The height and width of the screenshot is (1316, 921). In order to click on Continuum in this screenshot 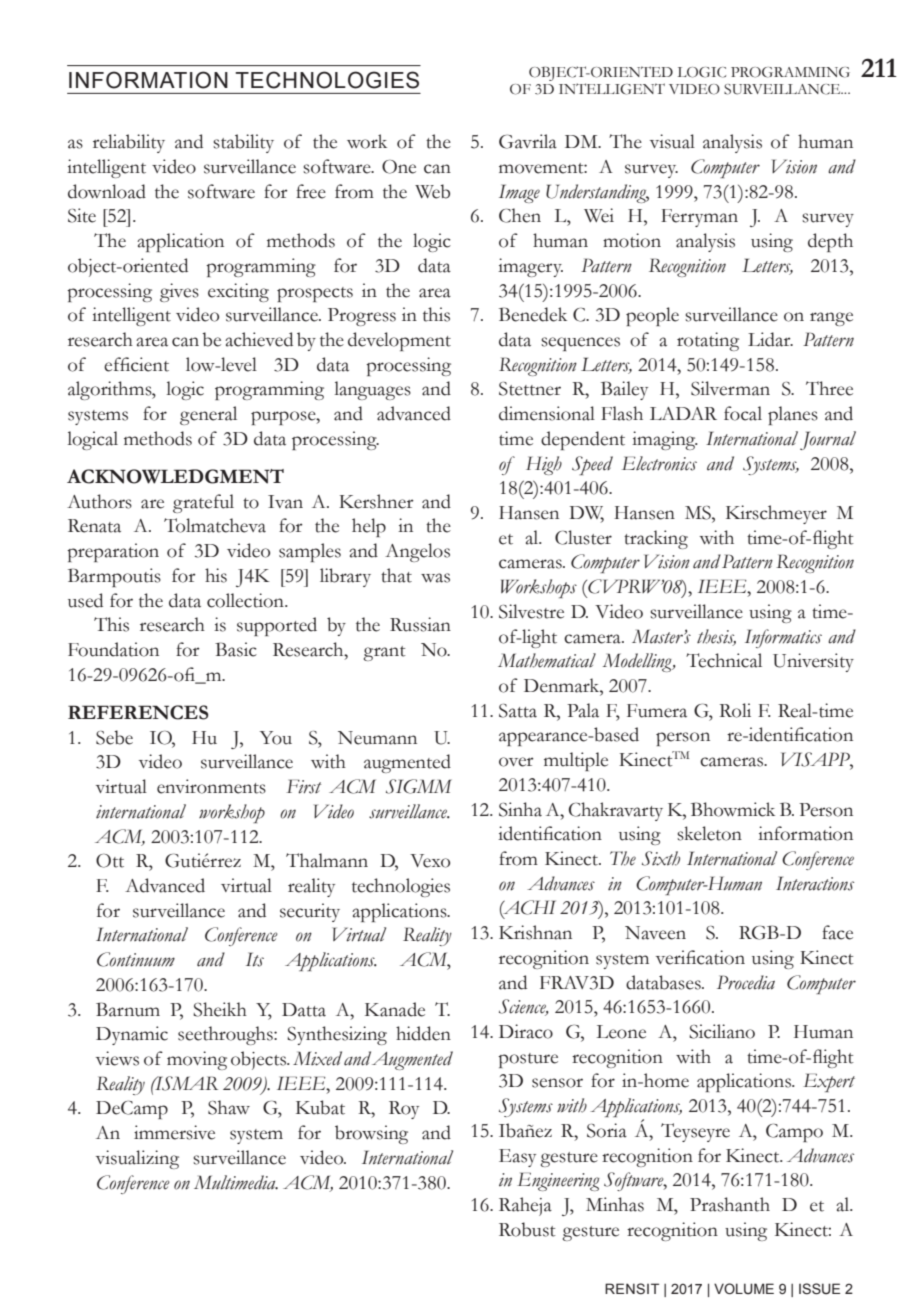, I will do `click(136, 959)`.
